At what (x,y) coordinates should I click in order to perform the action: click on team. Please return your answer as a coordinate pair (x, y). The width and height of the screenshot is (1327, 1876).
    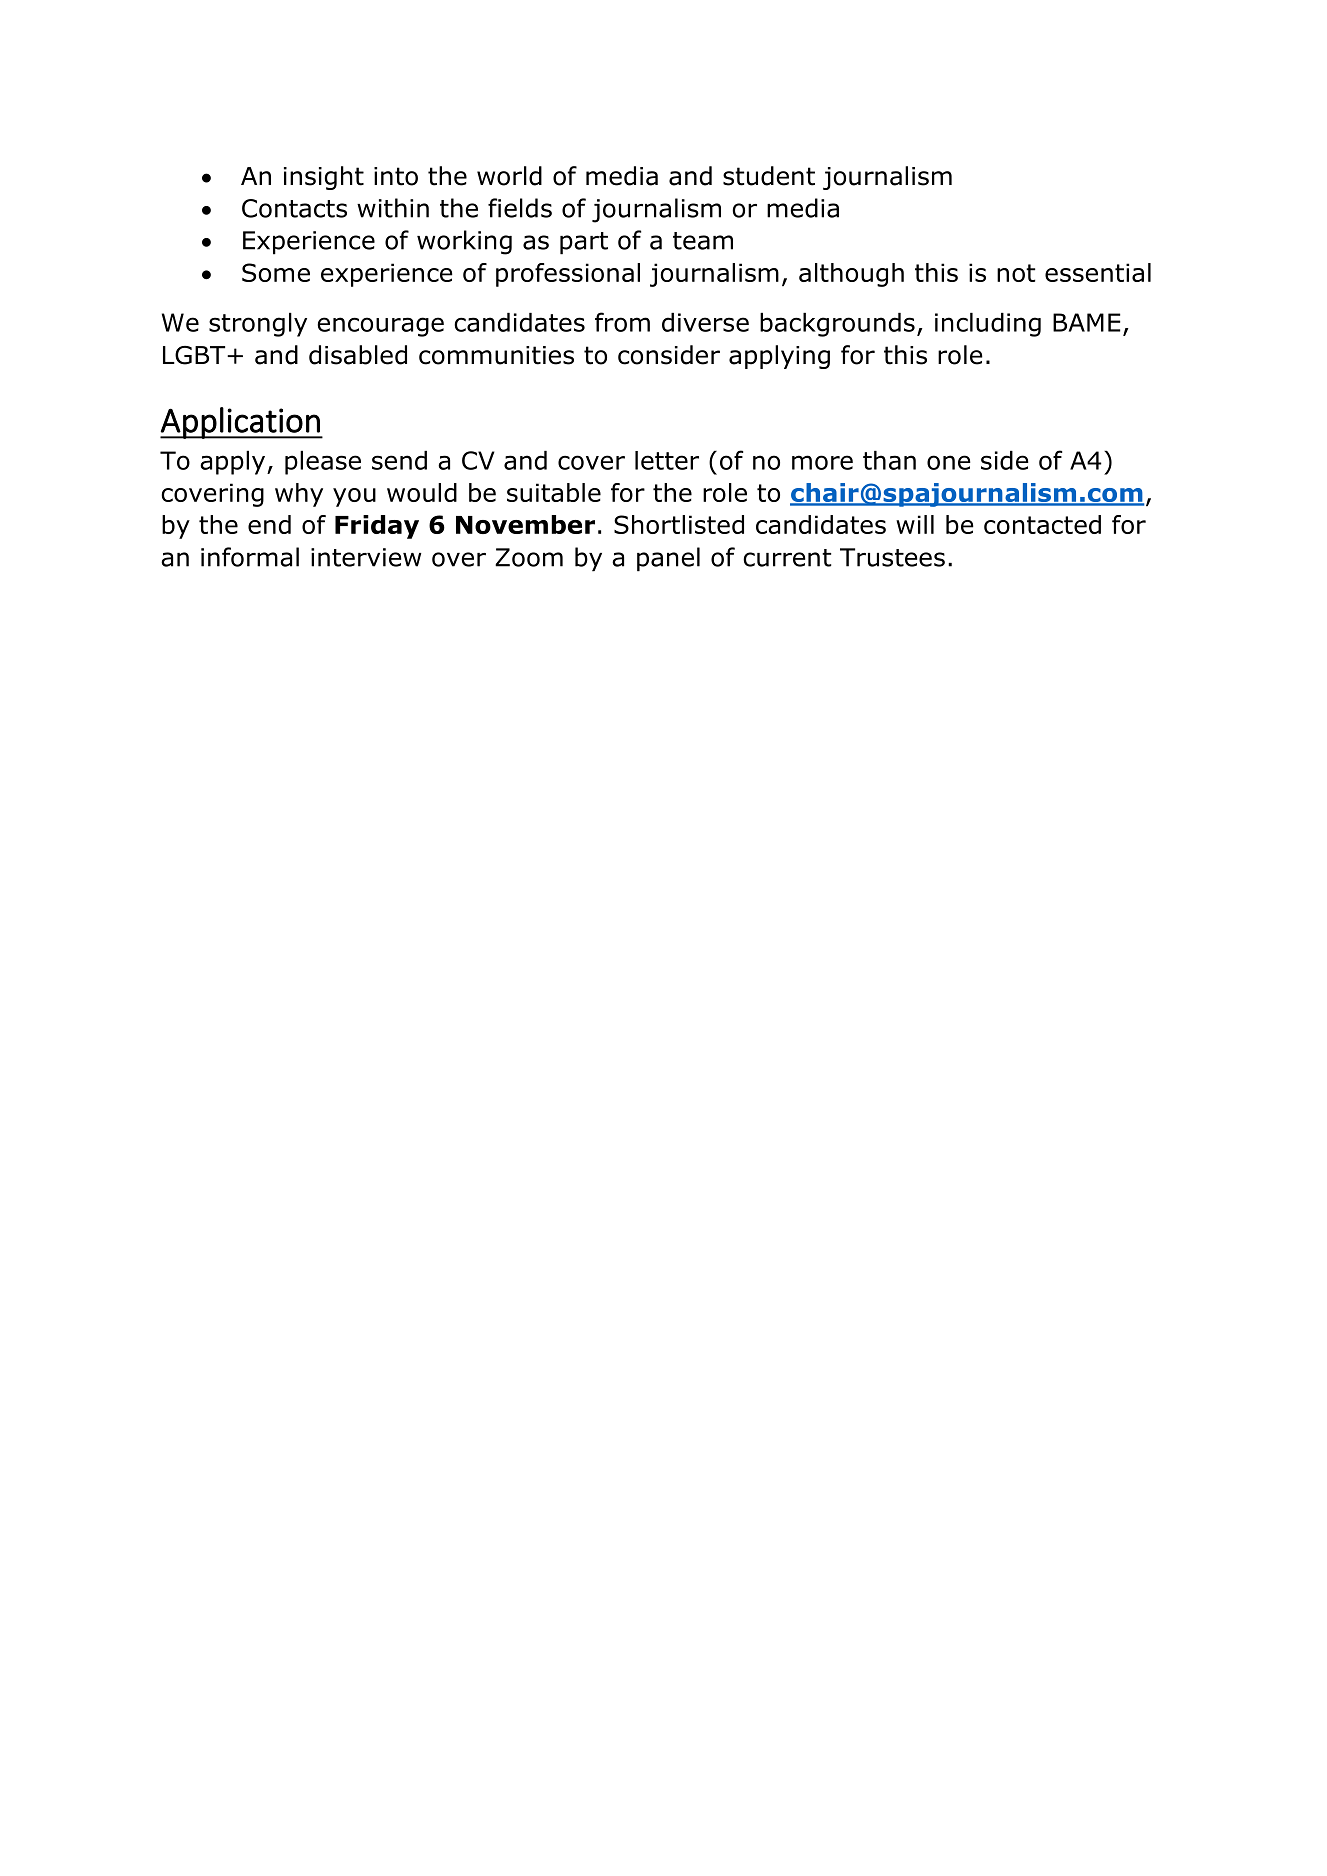
    Looking at the image, I should click on (703, 241).
